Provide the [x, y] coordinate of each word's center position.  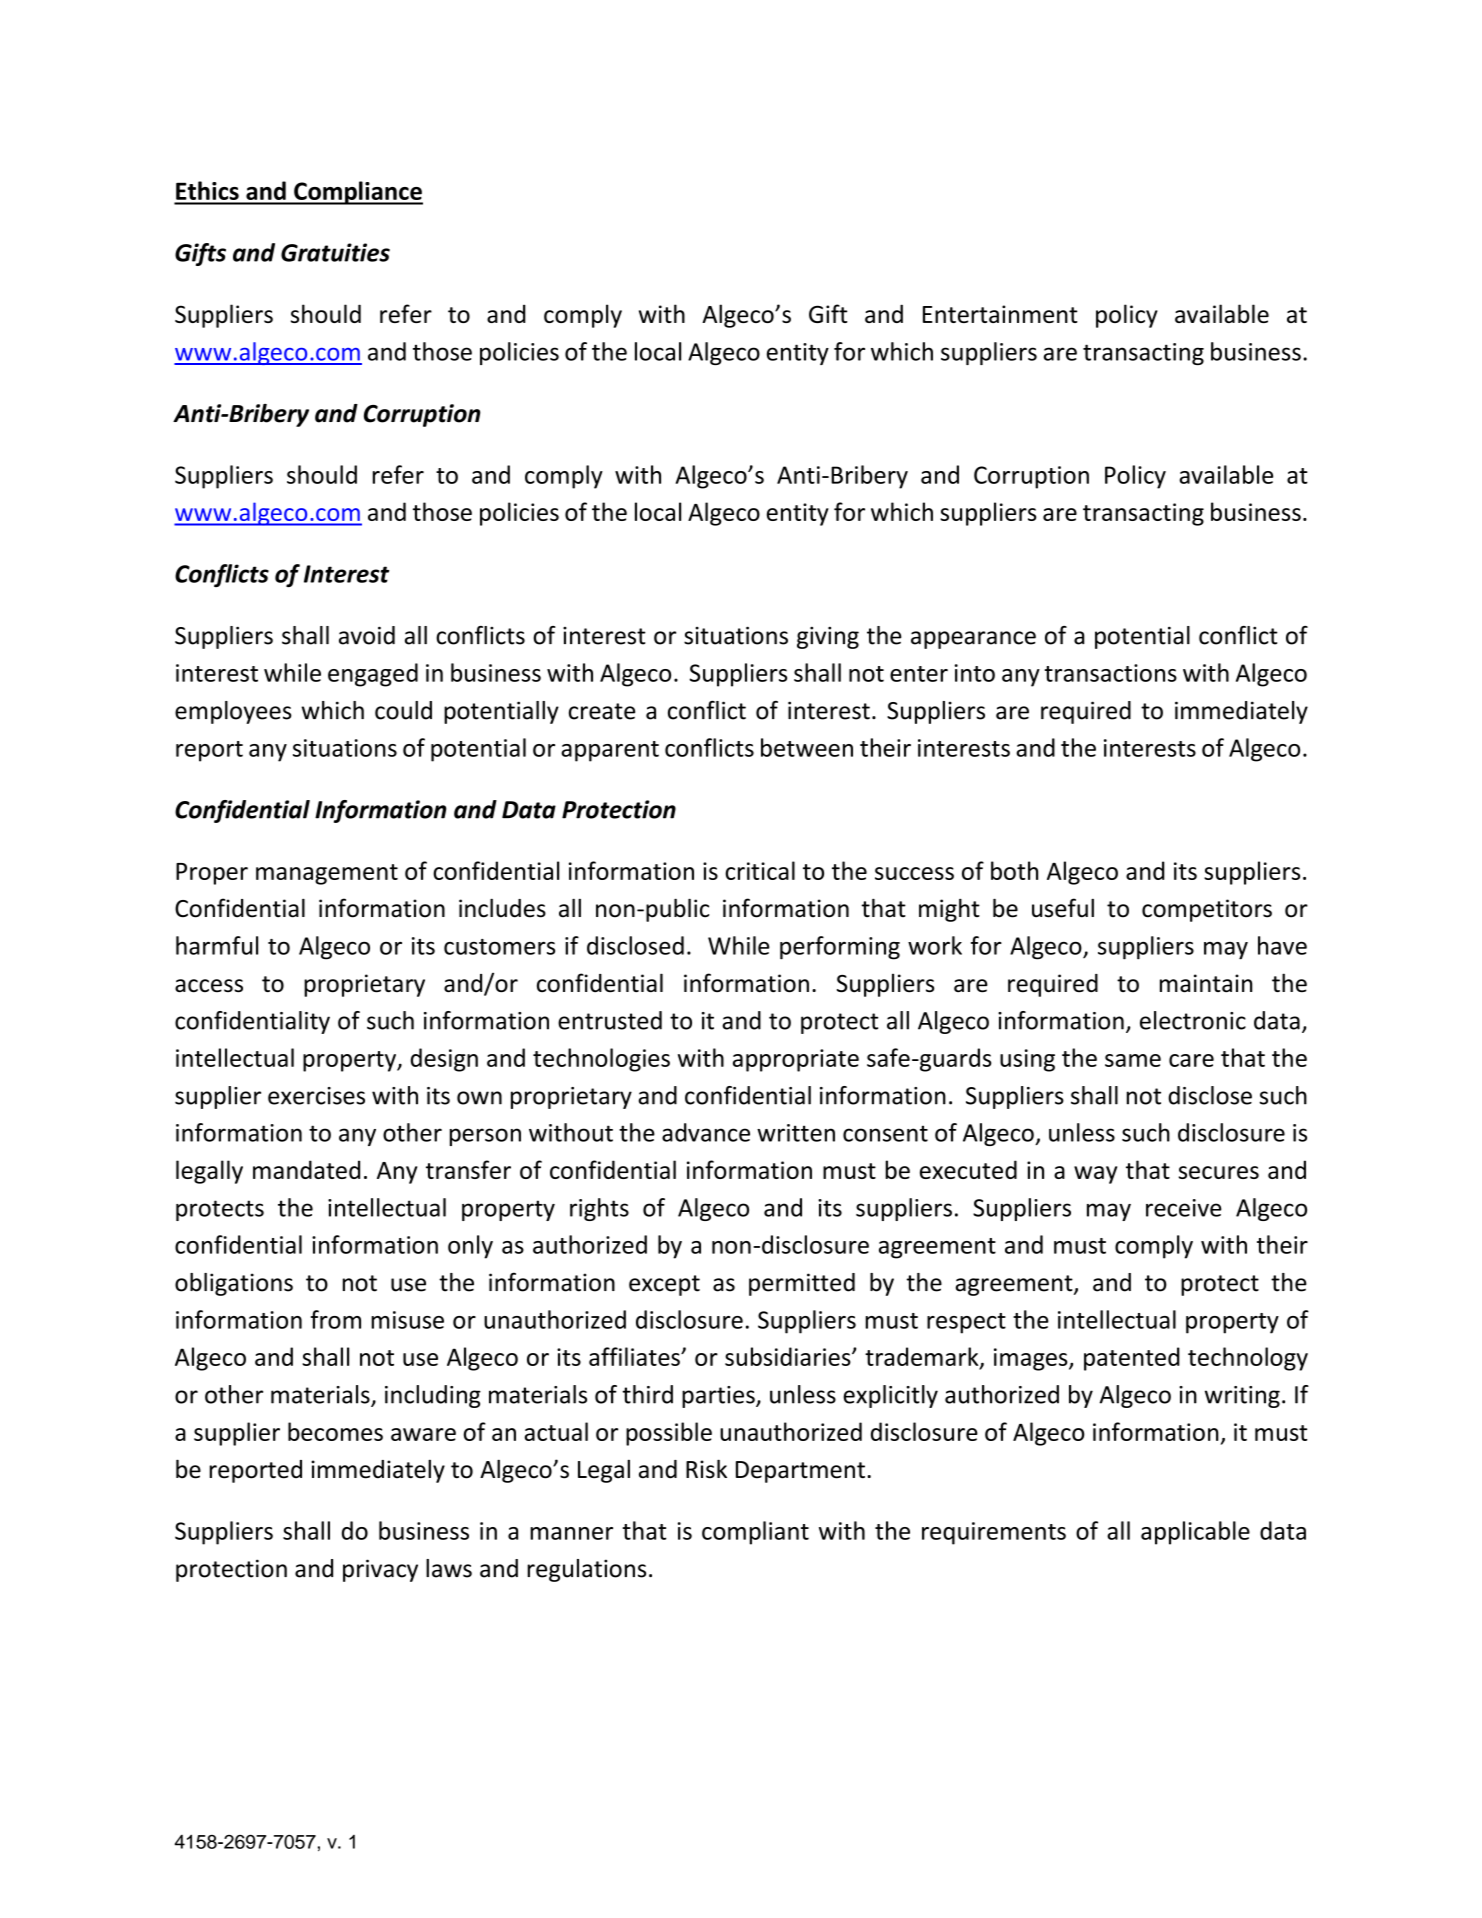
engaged [373, 675]
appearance [973, 640]
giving [828, 638]
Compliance [357, 193]
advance [706, 1132]
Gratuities [335, 252]
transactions [1111, 673]
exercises [316, 1096]
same [1133, 1060]
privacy [380, 1570]
